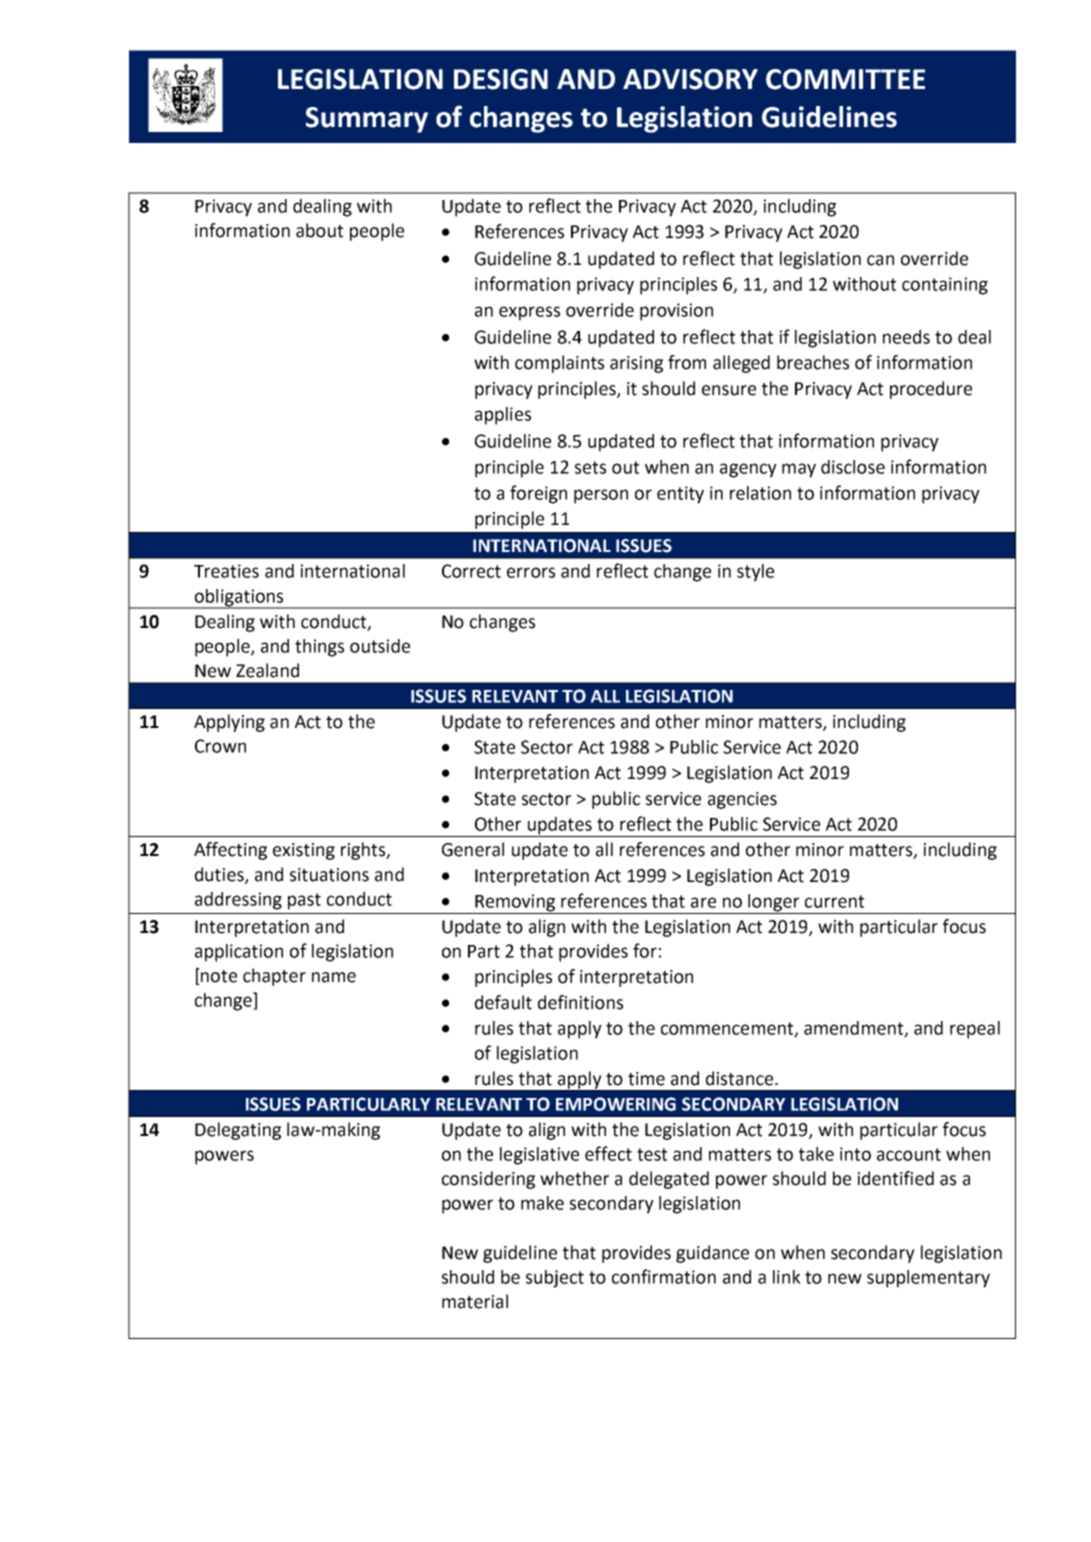 The height and width of the page is (1542, 1091). What do you see at coordinates (531, 572) in the page?
I see `errors` at bounding box center [531, 572].
